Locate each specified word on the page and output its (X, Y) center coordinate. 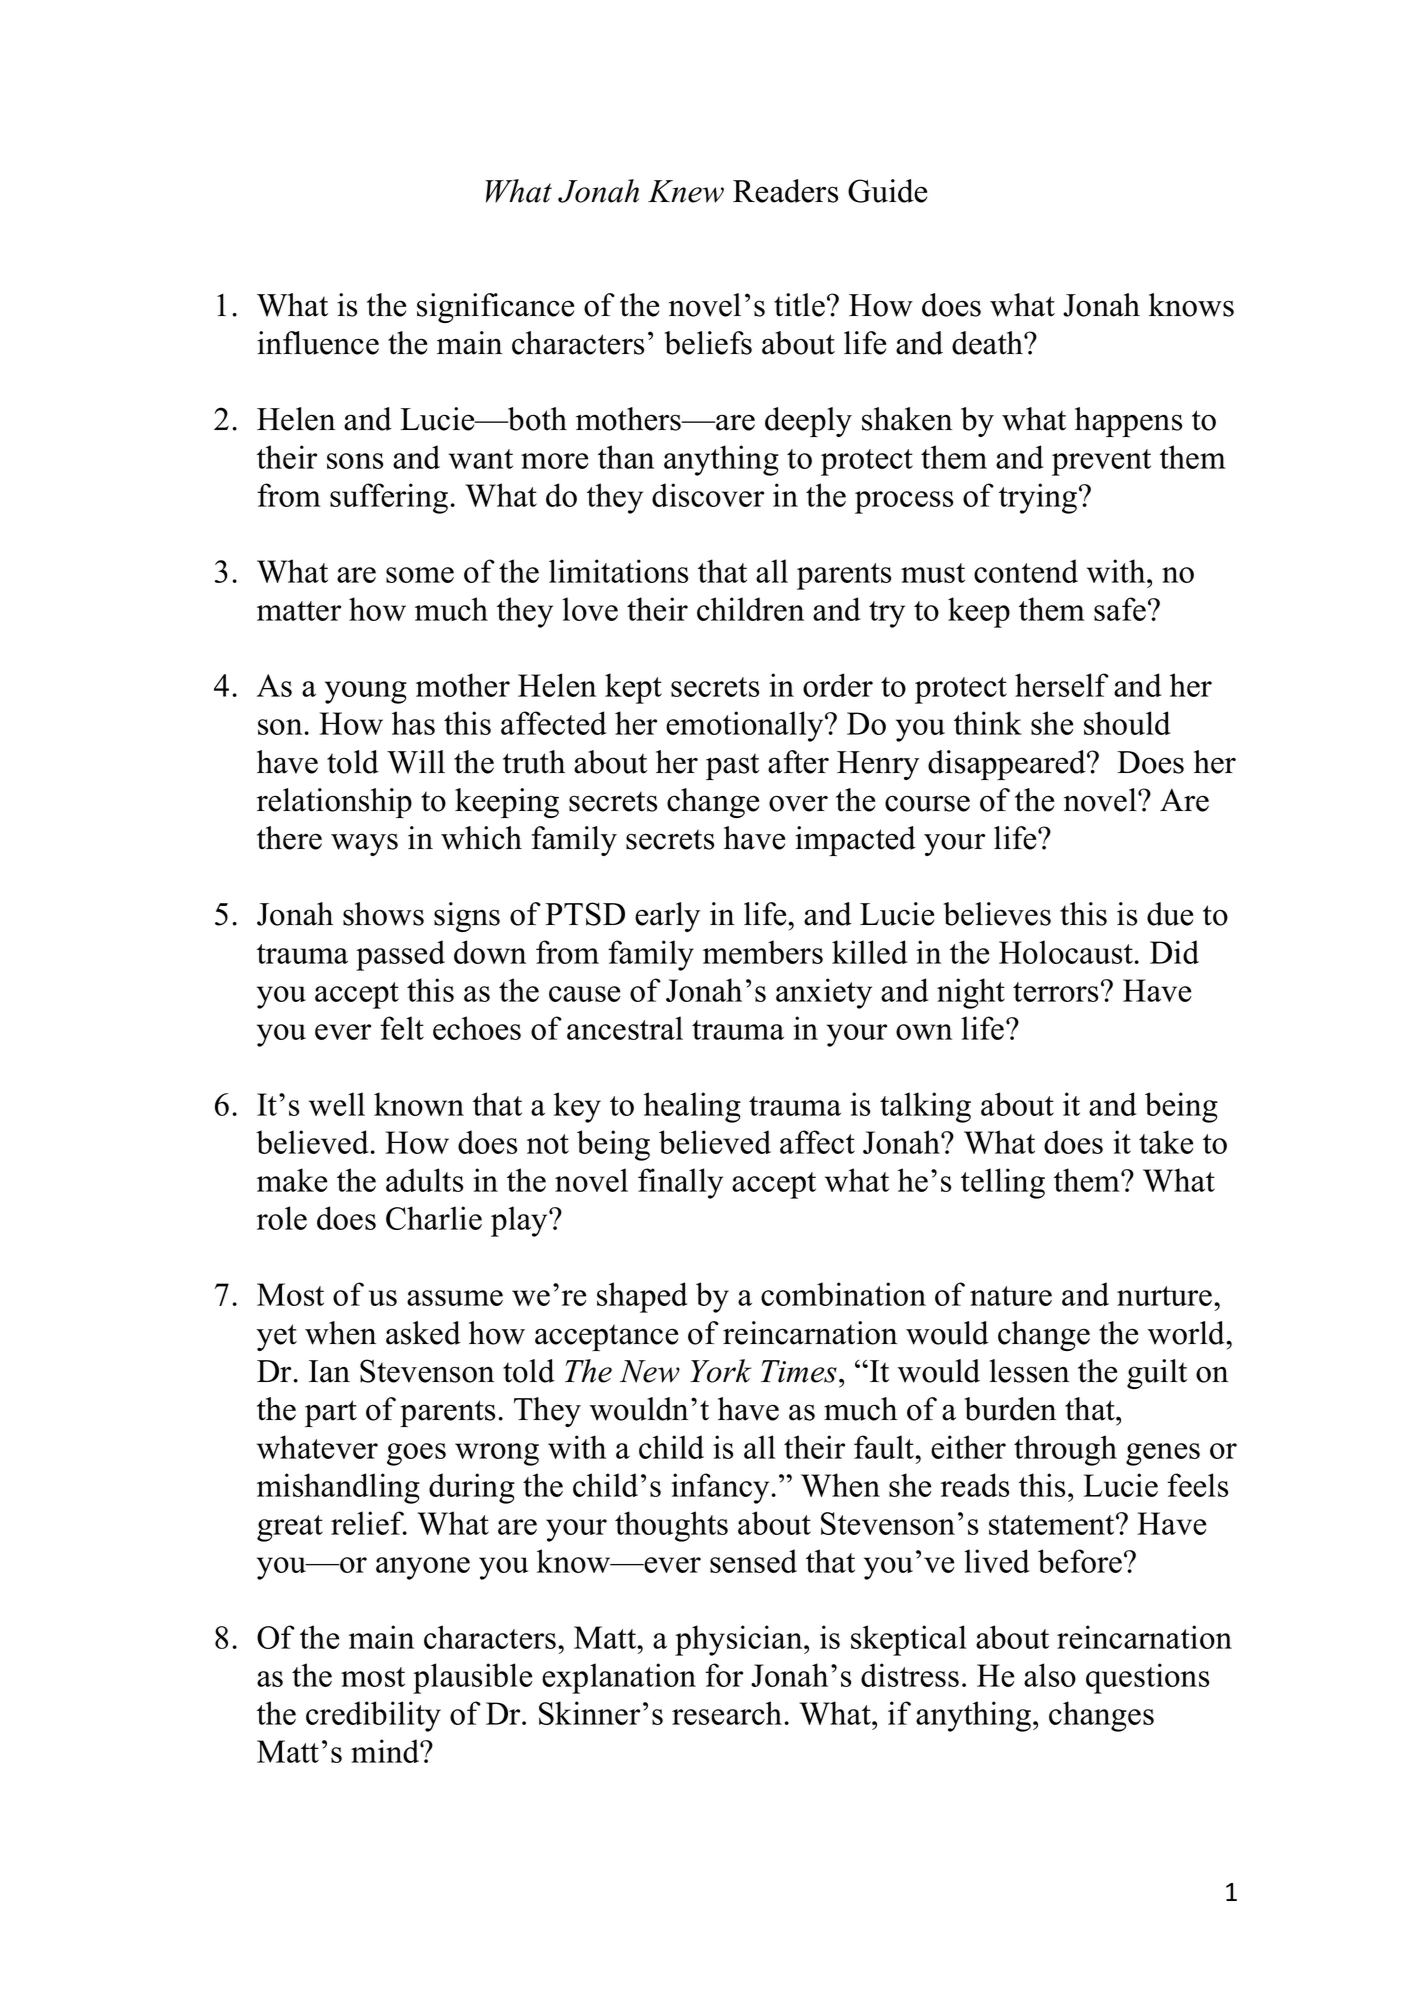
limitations (618, 571)
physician (740, 1640)
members (763, 952)
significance (495, 308)
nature (1011, 1296)
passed (400, 955)
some (420, 575)
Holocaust (1066, 952)
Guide (887, 191)
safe (1120, 609)
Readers (785, 191)
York (721, 1371)
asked (423, 1333)
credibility (373, 1716)
